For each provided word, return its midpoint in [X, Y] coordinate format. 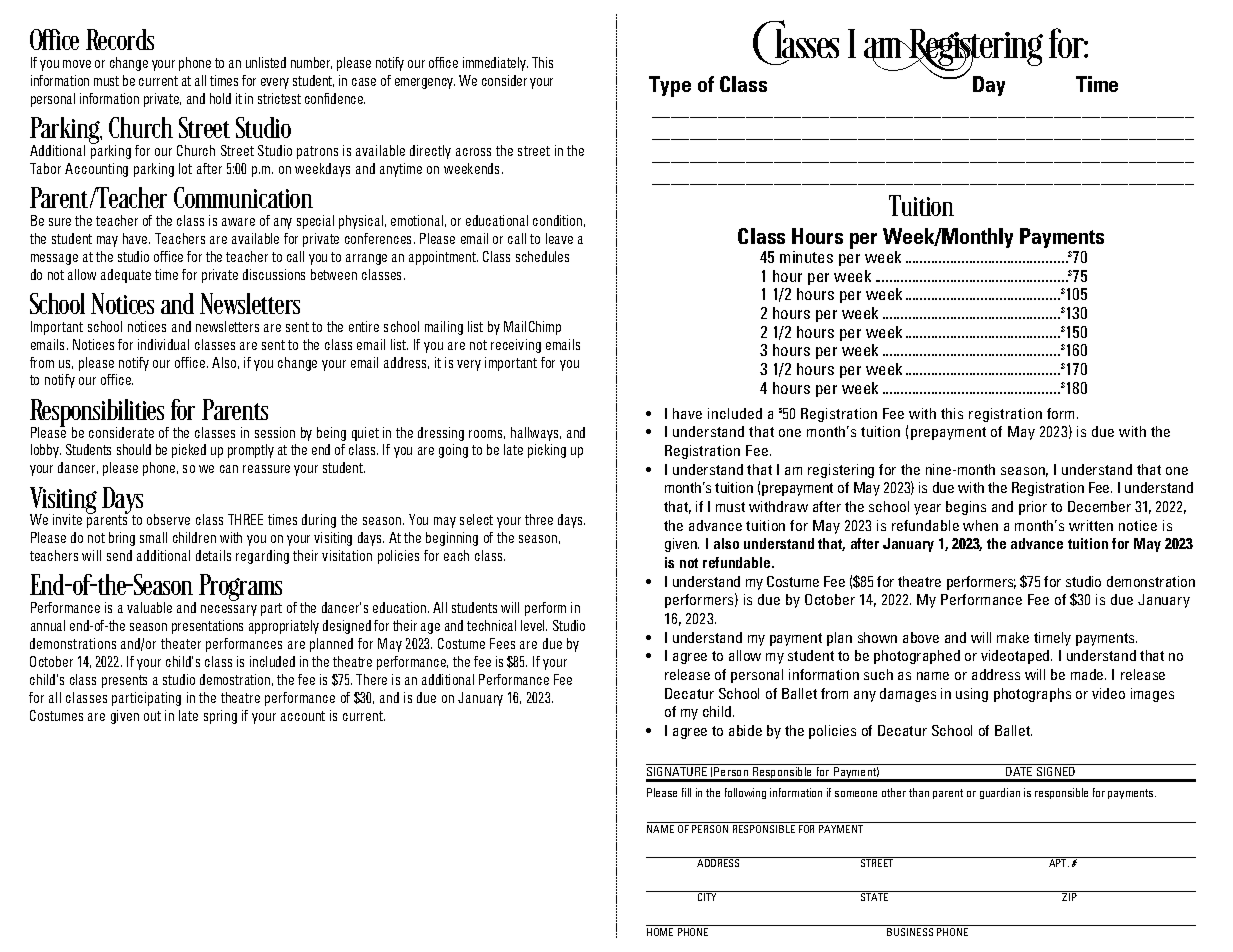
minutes [806, 257]
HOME [661, 930]
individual [163, 344]
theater [181, 643]
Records [120, 39]
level [534, 625]
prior [1033, 508]
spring [220, 717]
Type [670, 86]
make [1013, 637]
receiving [516, 346]
